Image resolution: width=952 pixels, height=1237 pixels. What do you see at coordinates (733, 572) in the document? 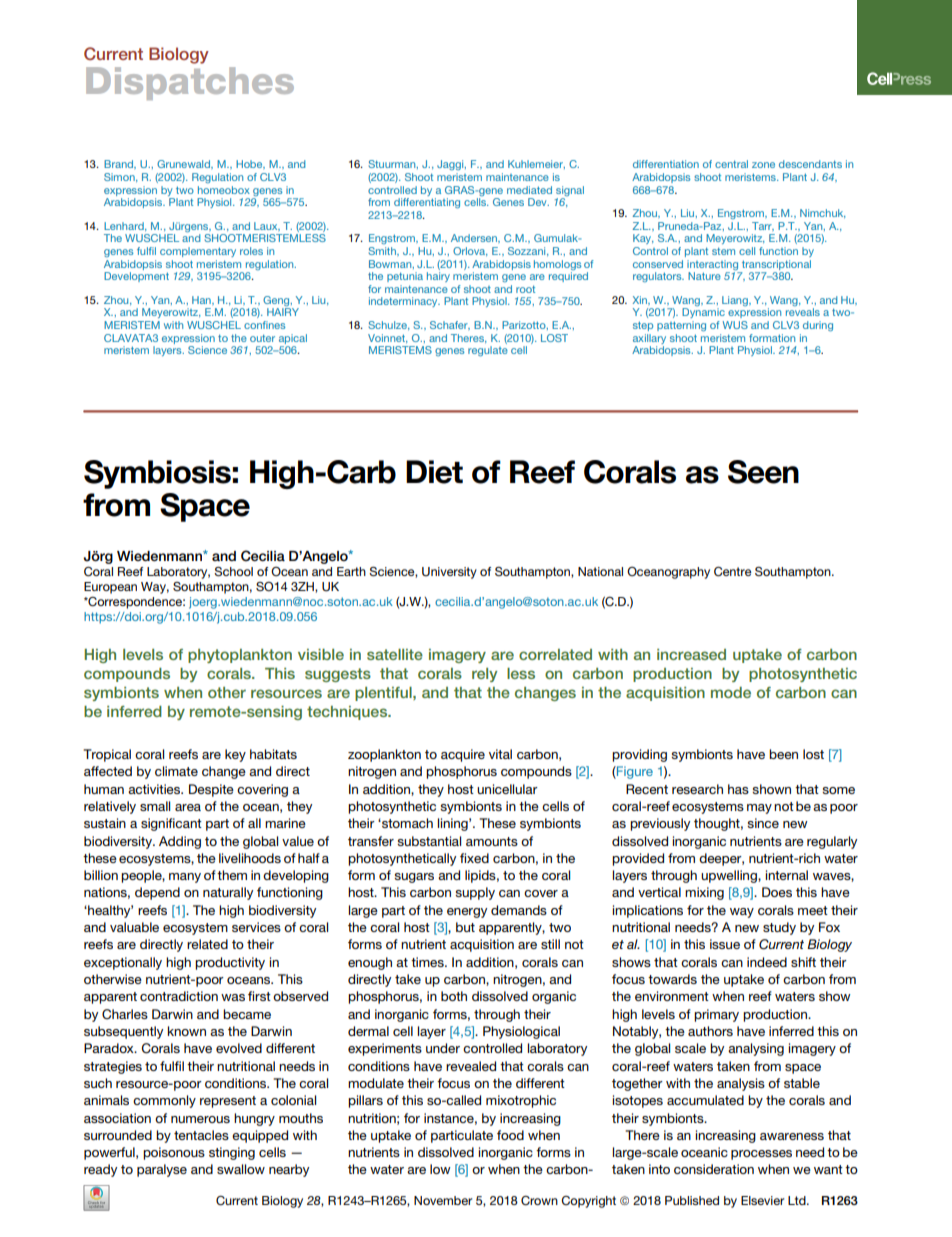
I see `Centre` at bounding box center [733, 572].
